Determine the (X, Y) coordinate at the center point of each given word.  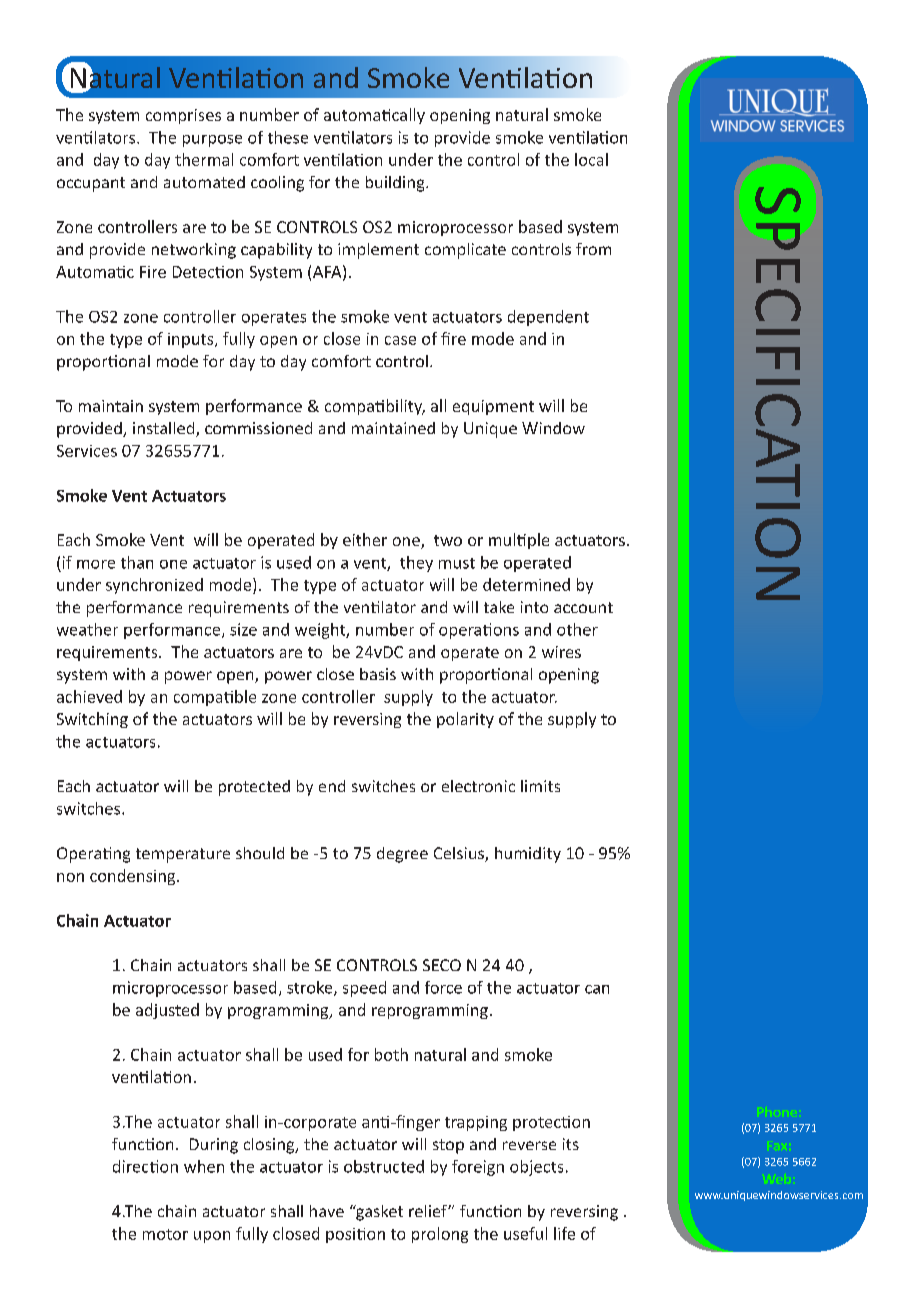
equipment (493, 407)
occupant (91, 184)
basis (378, 674)
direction (145, 1166)
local (591, 159)
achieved (89, 696)
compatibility (375, 407)
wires (561, 652)
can (597, 989)
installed (165, 429)
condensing (134, 877)
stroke (311, 988)
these (288, 137)
